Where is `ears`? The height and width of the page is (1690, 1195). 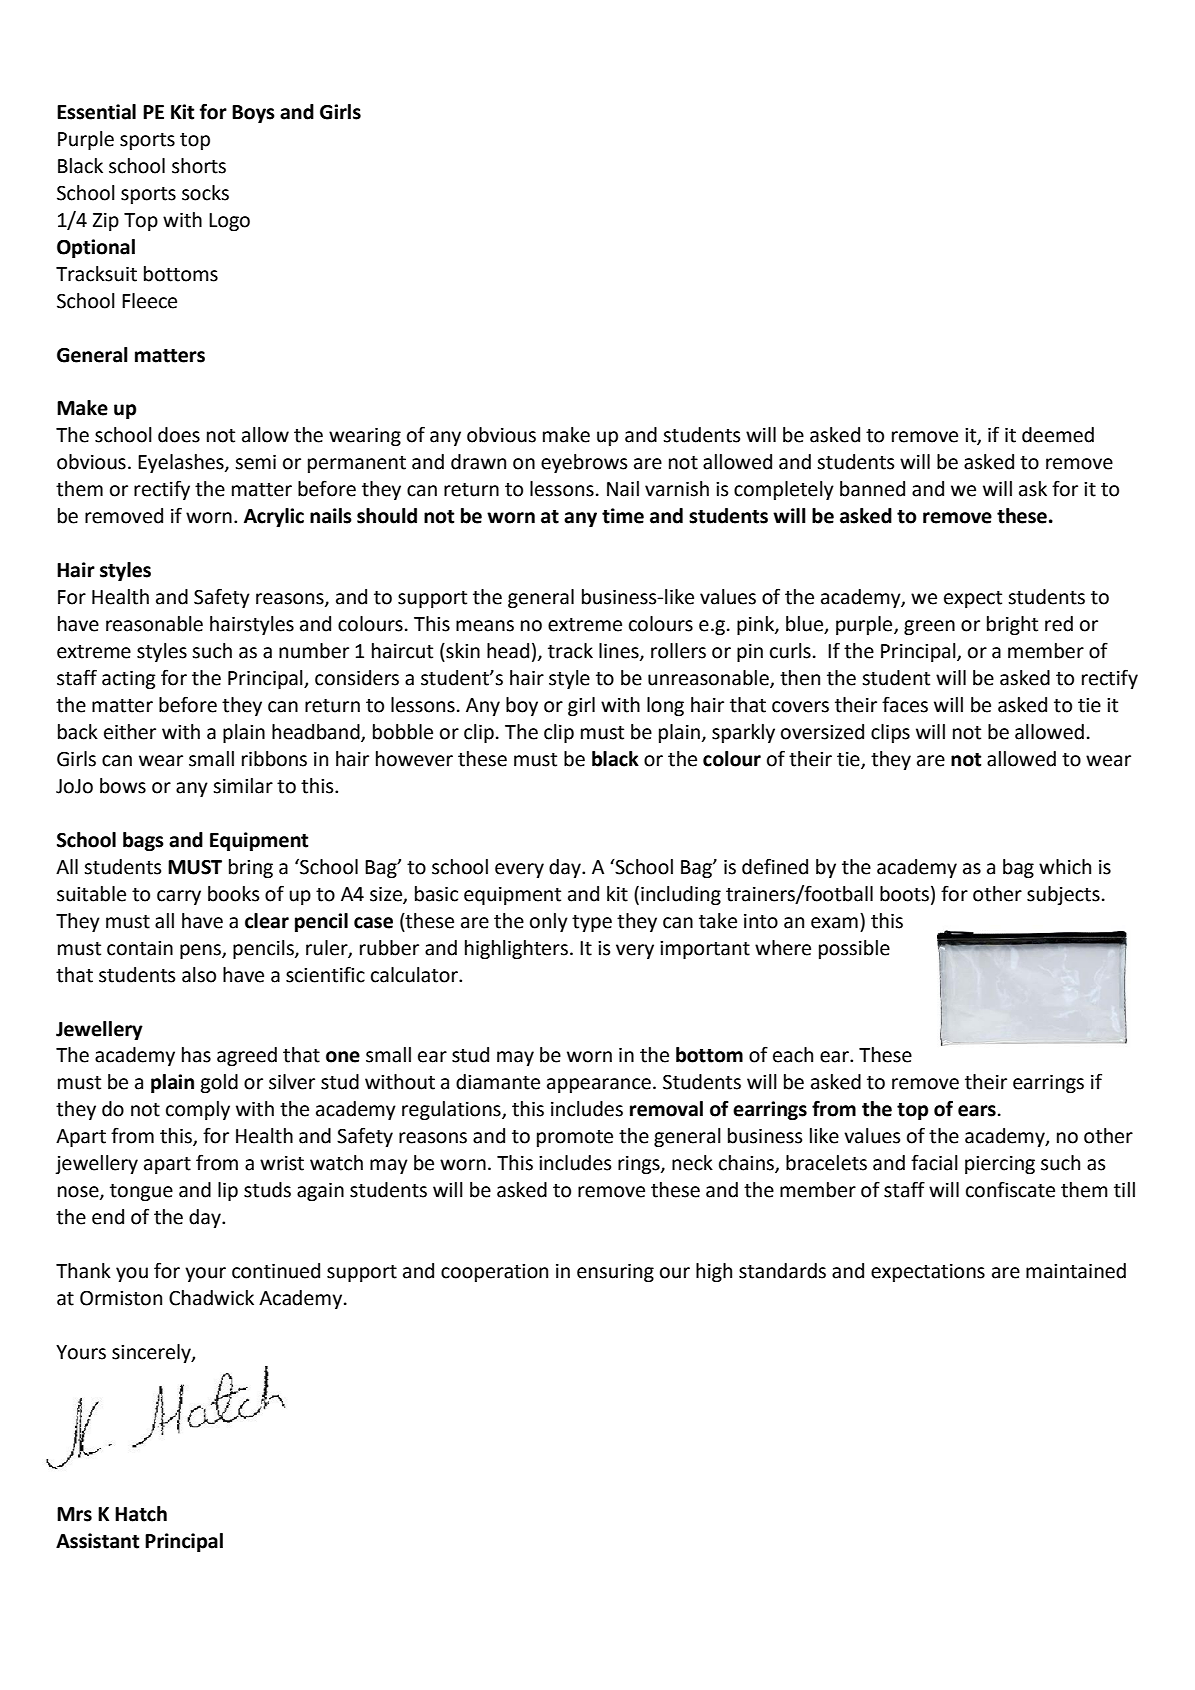 ears is located at coordinates (977, 1111).
